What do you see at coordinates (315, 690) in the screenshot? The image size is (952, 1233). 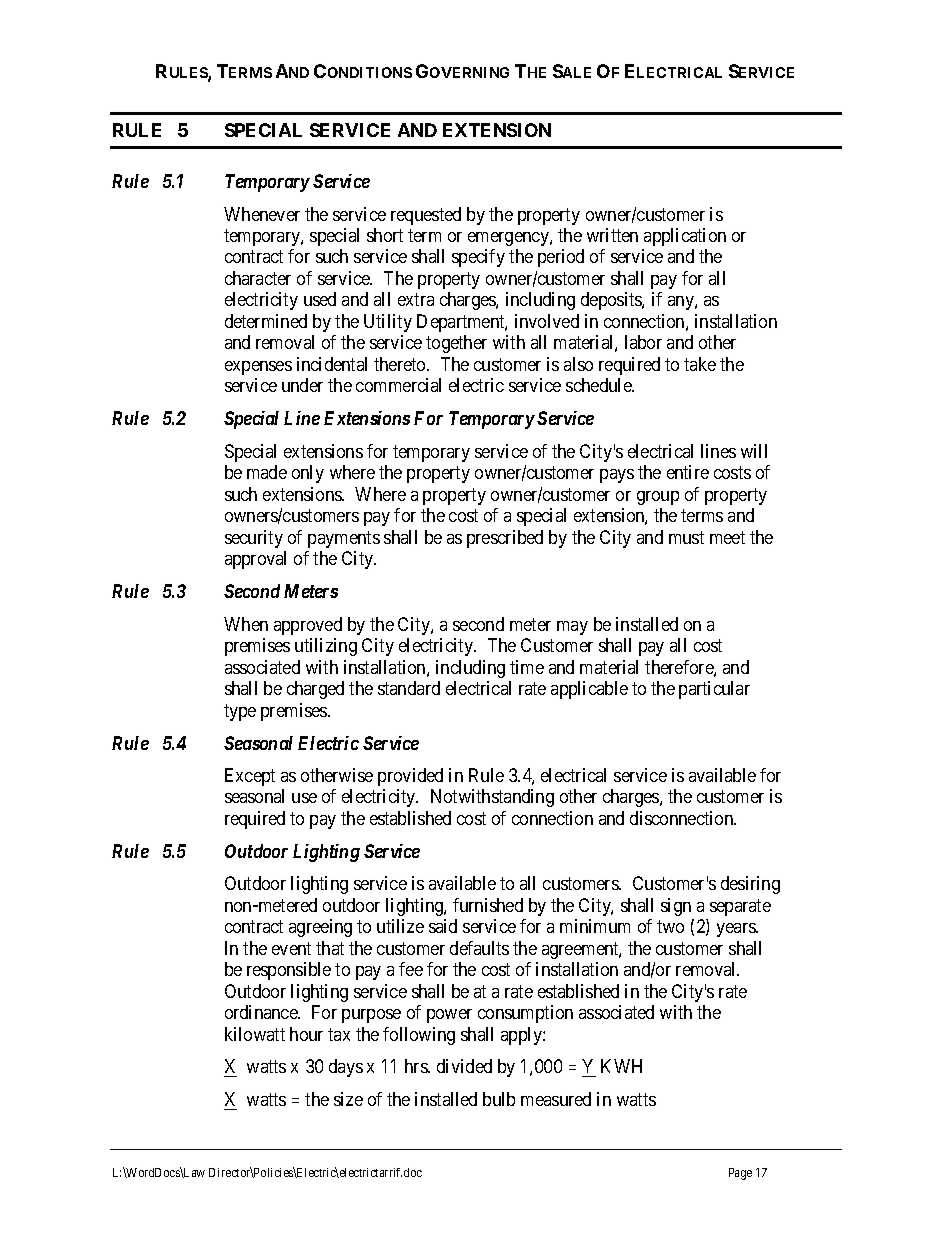 I see `charged` at bounding box center [315, 690].
